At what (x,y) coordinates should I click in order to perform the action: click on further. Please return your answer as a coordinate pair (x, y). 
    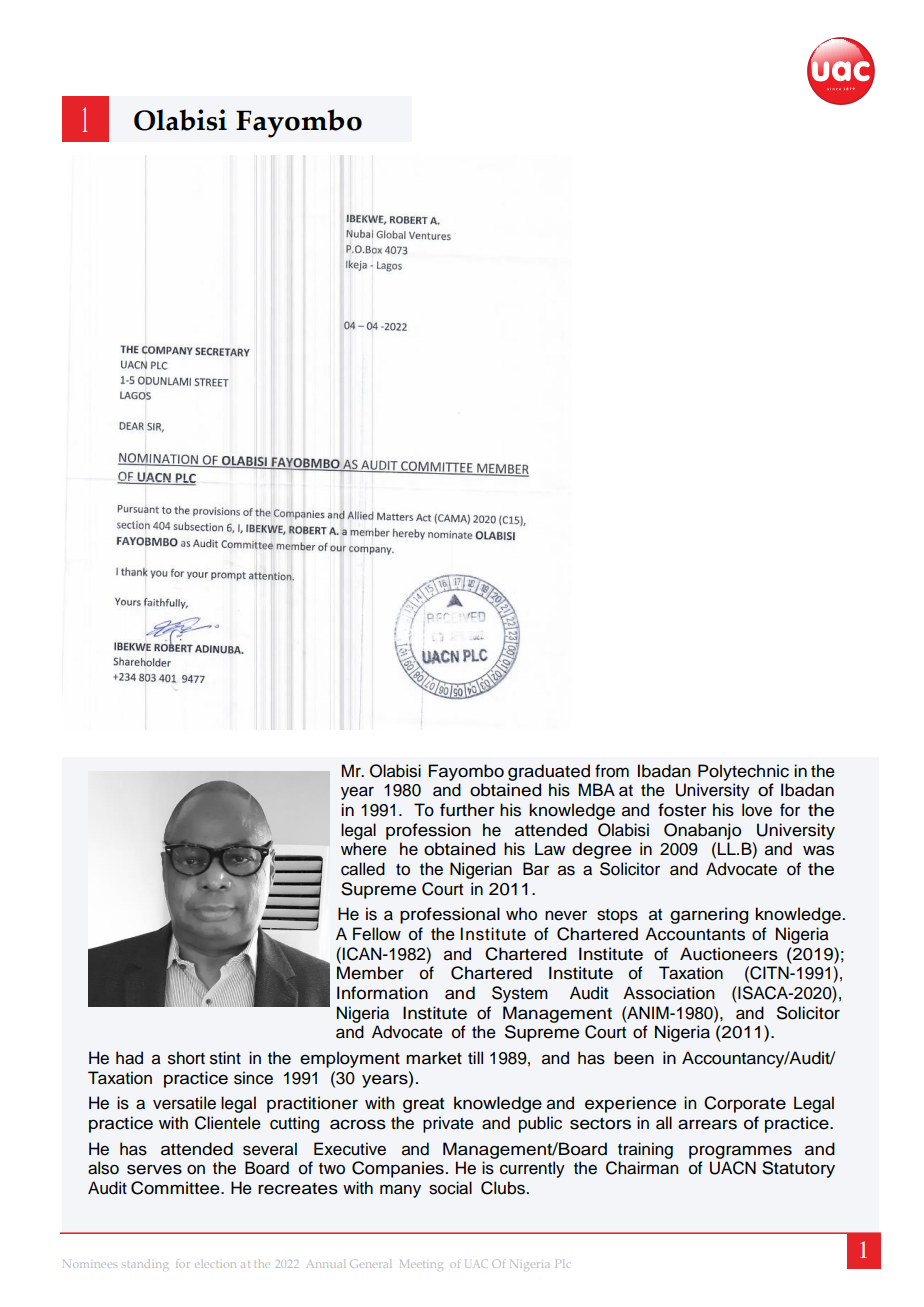
    Looking at the image, I should click on (467, 810).
